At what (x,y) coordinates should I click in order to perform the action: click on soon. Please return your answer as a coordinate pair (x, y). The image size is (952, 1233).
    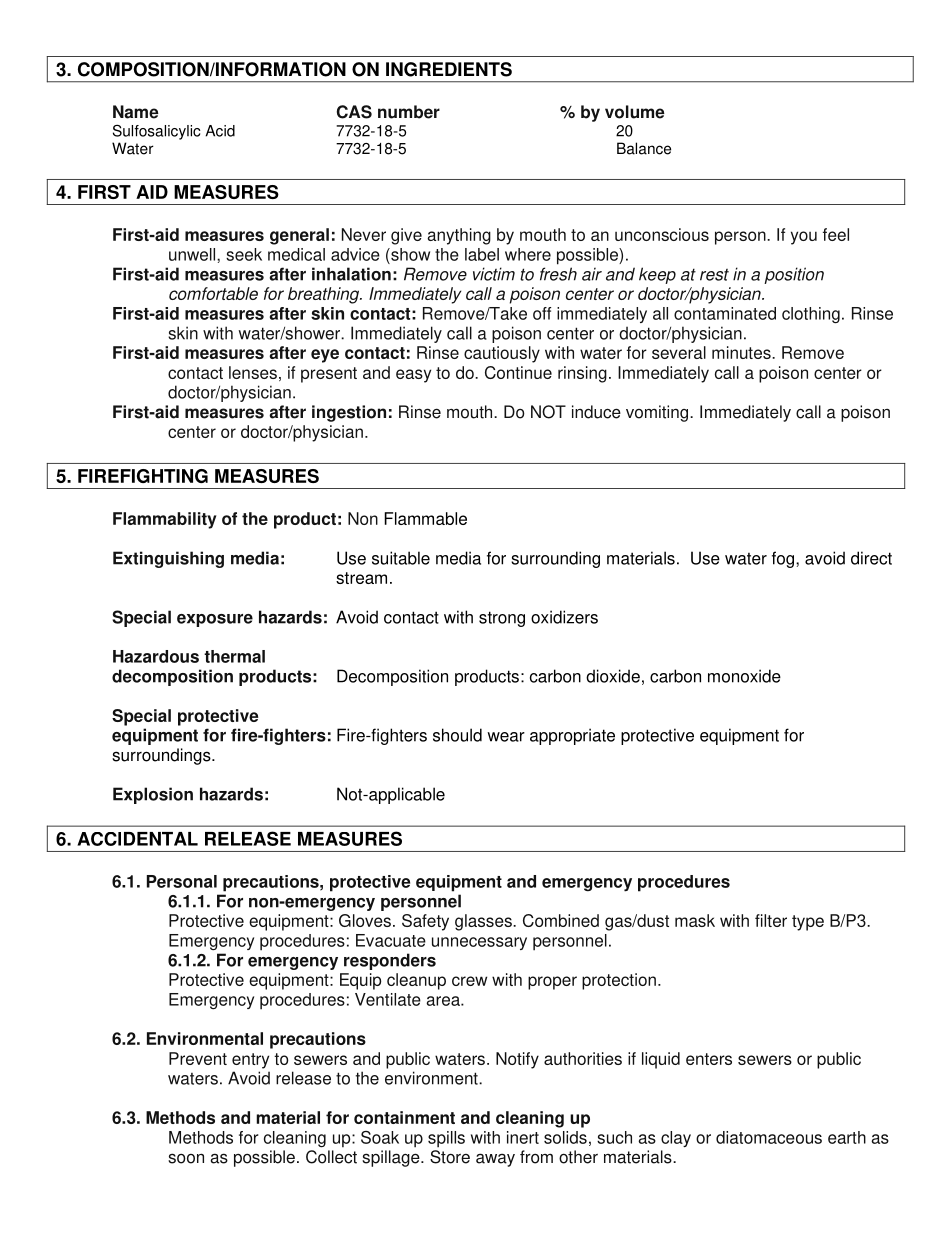
    Looking at the image, I should click on (186, 1158).
